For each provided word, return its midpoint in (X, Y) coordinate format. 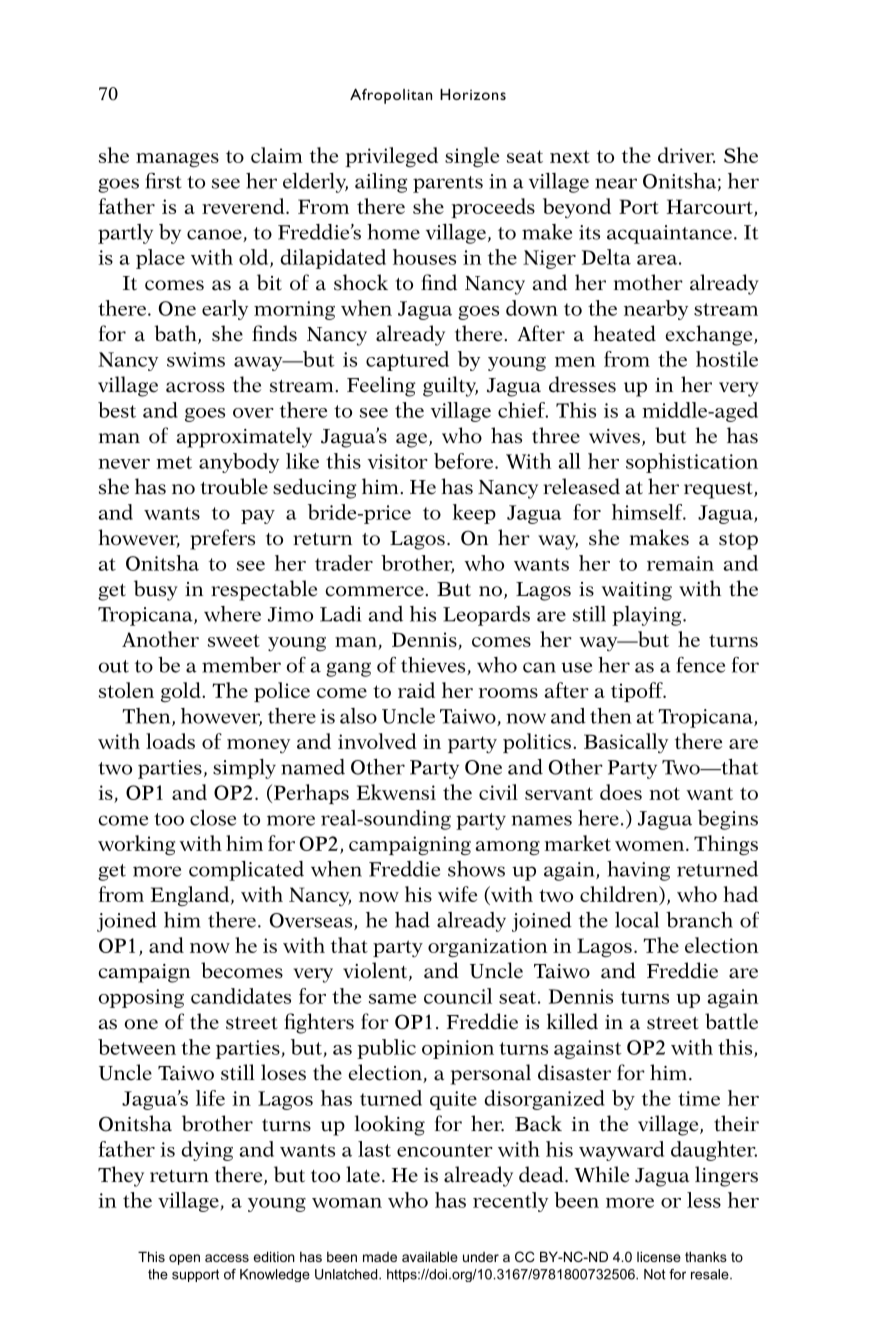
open (184, 1259)
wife (457, 894)
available (430, 1256)
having (638, 871)
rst (169, 182)
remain (680, 563)
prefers (222, 539)
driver (686, 155)
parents (448, 184)
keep (474, 514)
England (191, 896)
